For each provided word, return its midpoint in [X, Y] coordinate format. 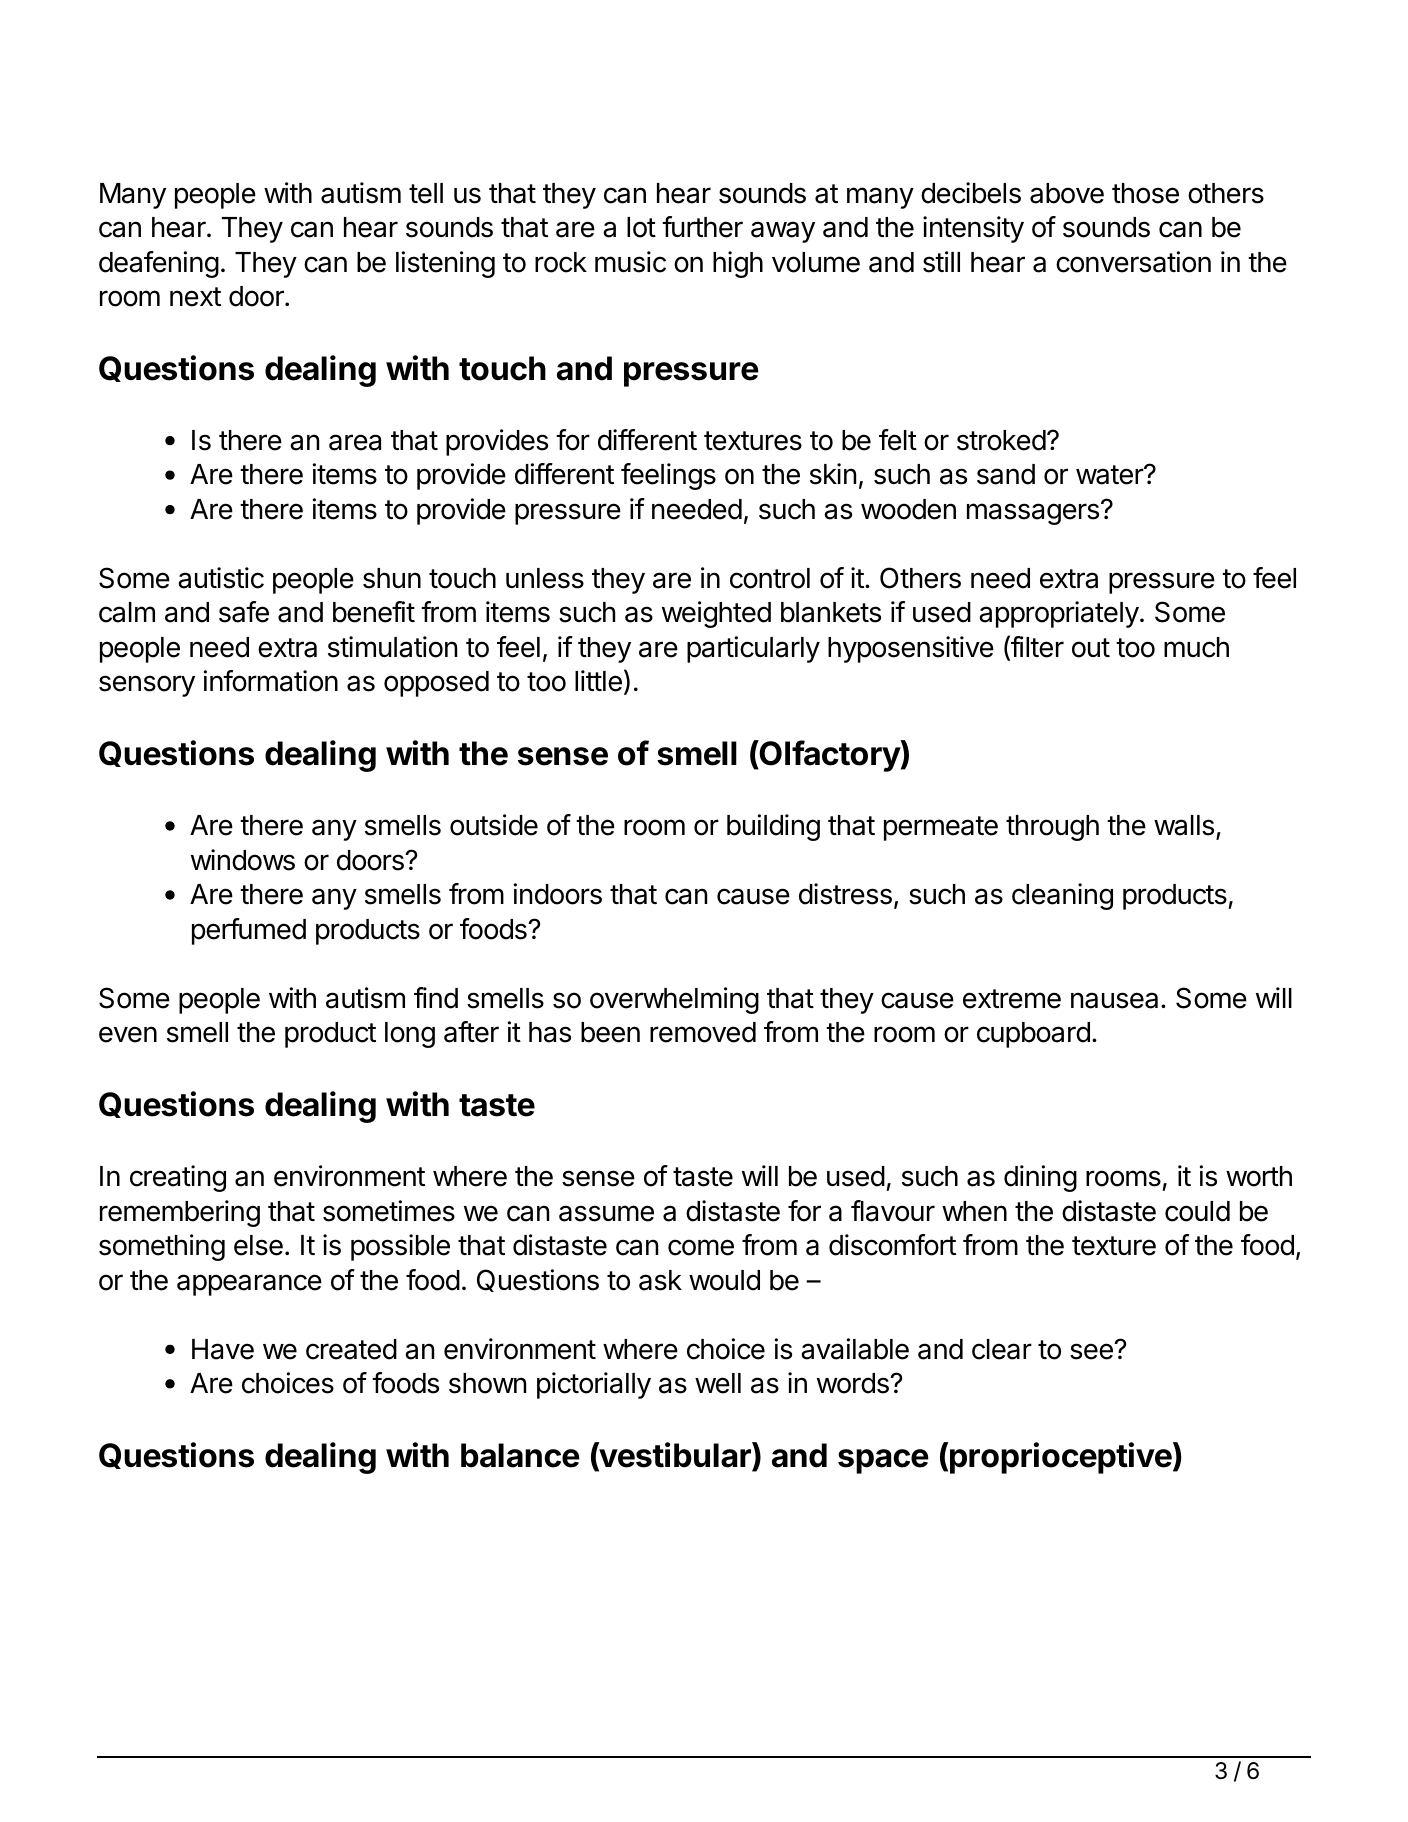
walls [1184, 825]
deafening [159, 264]
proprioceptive [1061, 1458]
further [702, 227]
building [773, 827]
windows [243, 860]
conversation [1133, 262]
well [718, 1383]
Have [223, 1349]
